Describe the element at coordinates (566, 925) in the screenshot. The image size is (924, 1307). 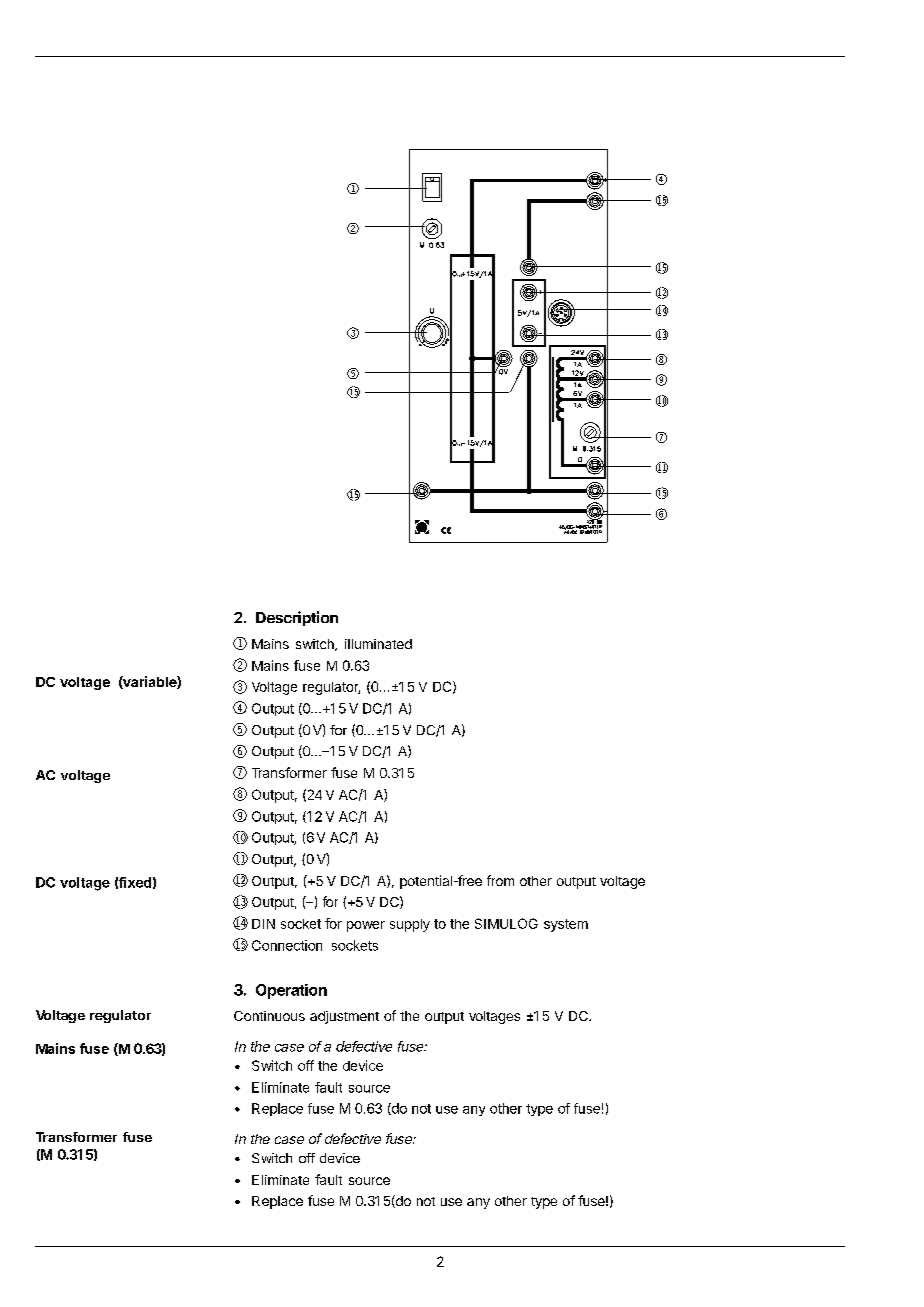
I see `system` at that location.
